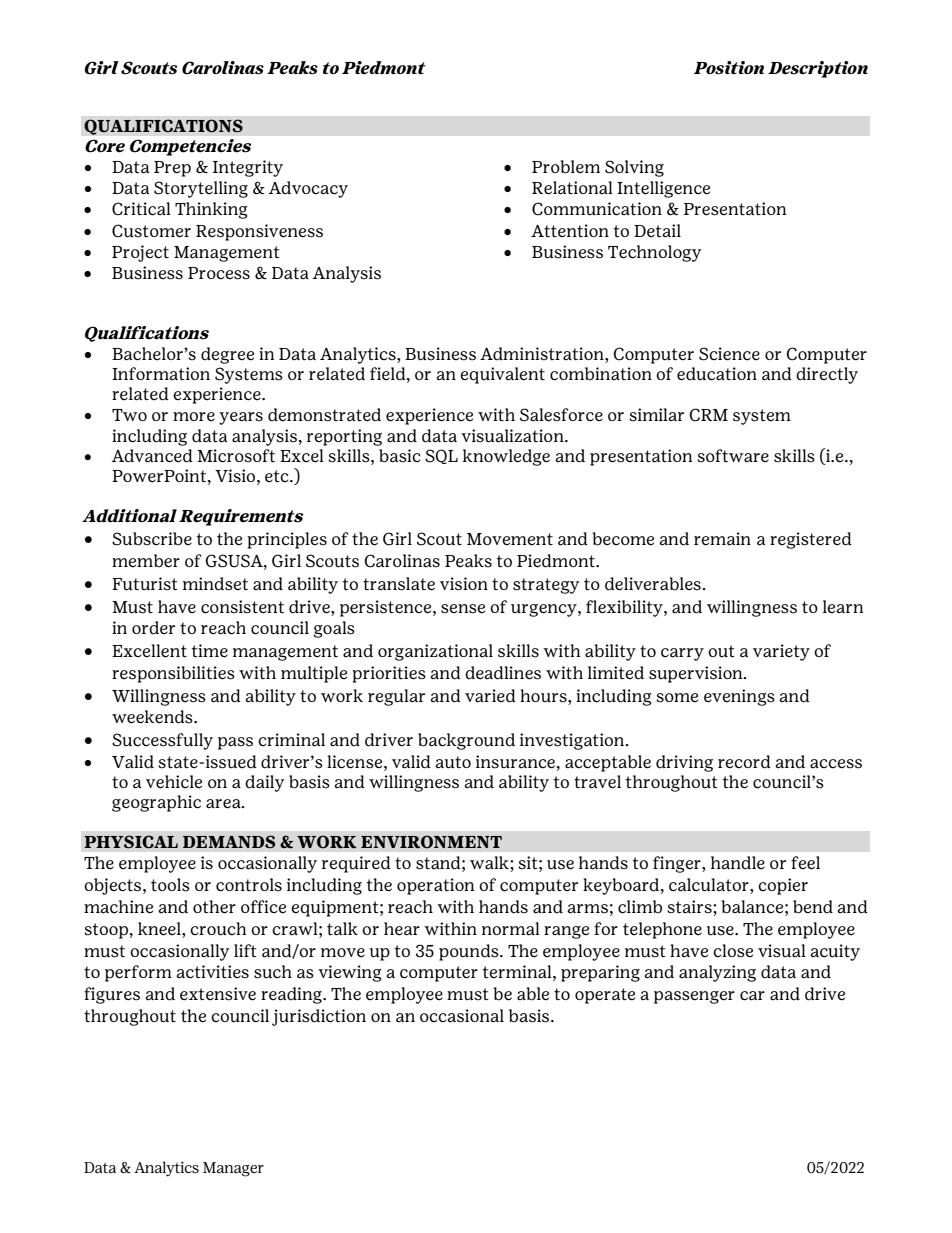 The width and height of the page is (952, 1233). I want to click on Position, so click(729, 68).
